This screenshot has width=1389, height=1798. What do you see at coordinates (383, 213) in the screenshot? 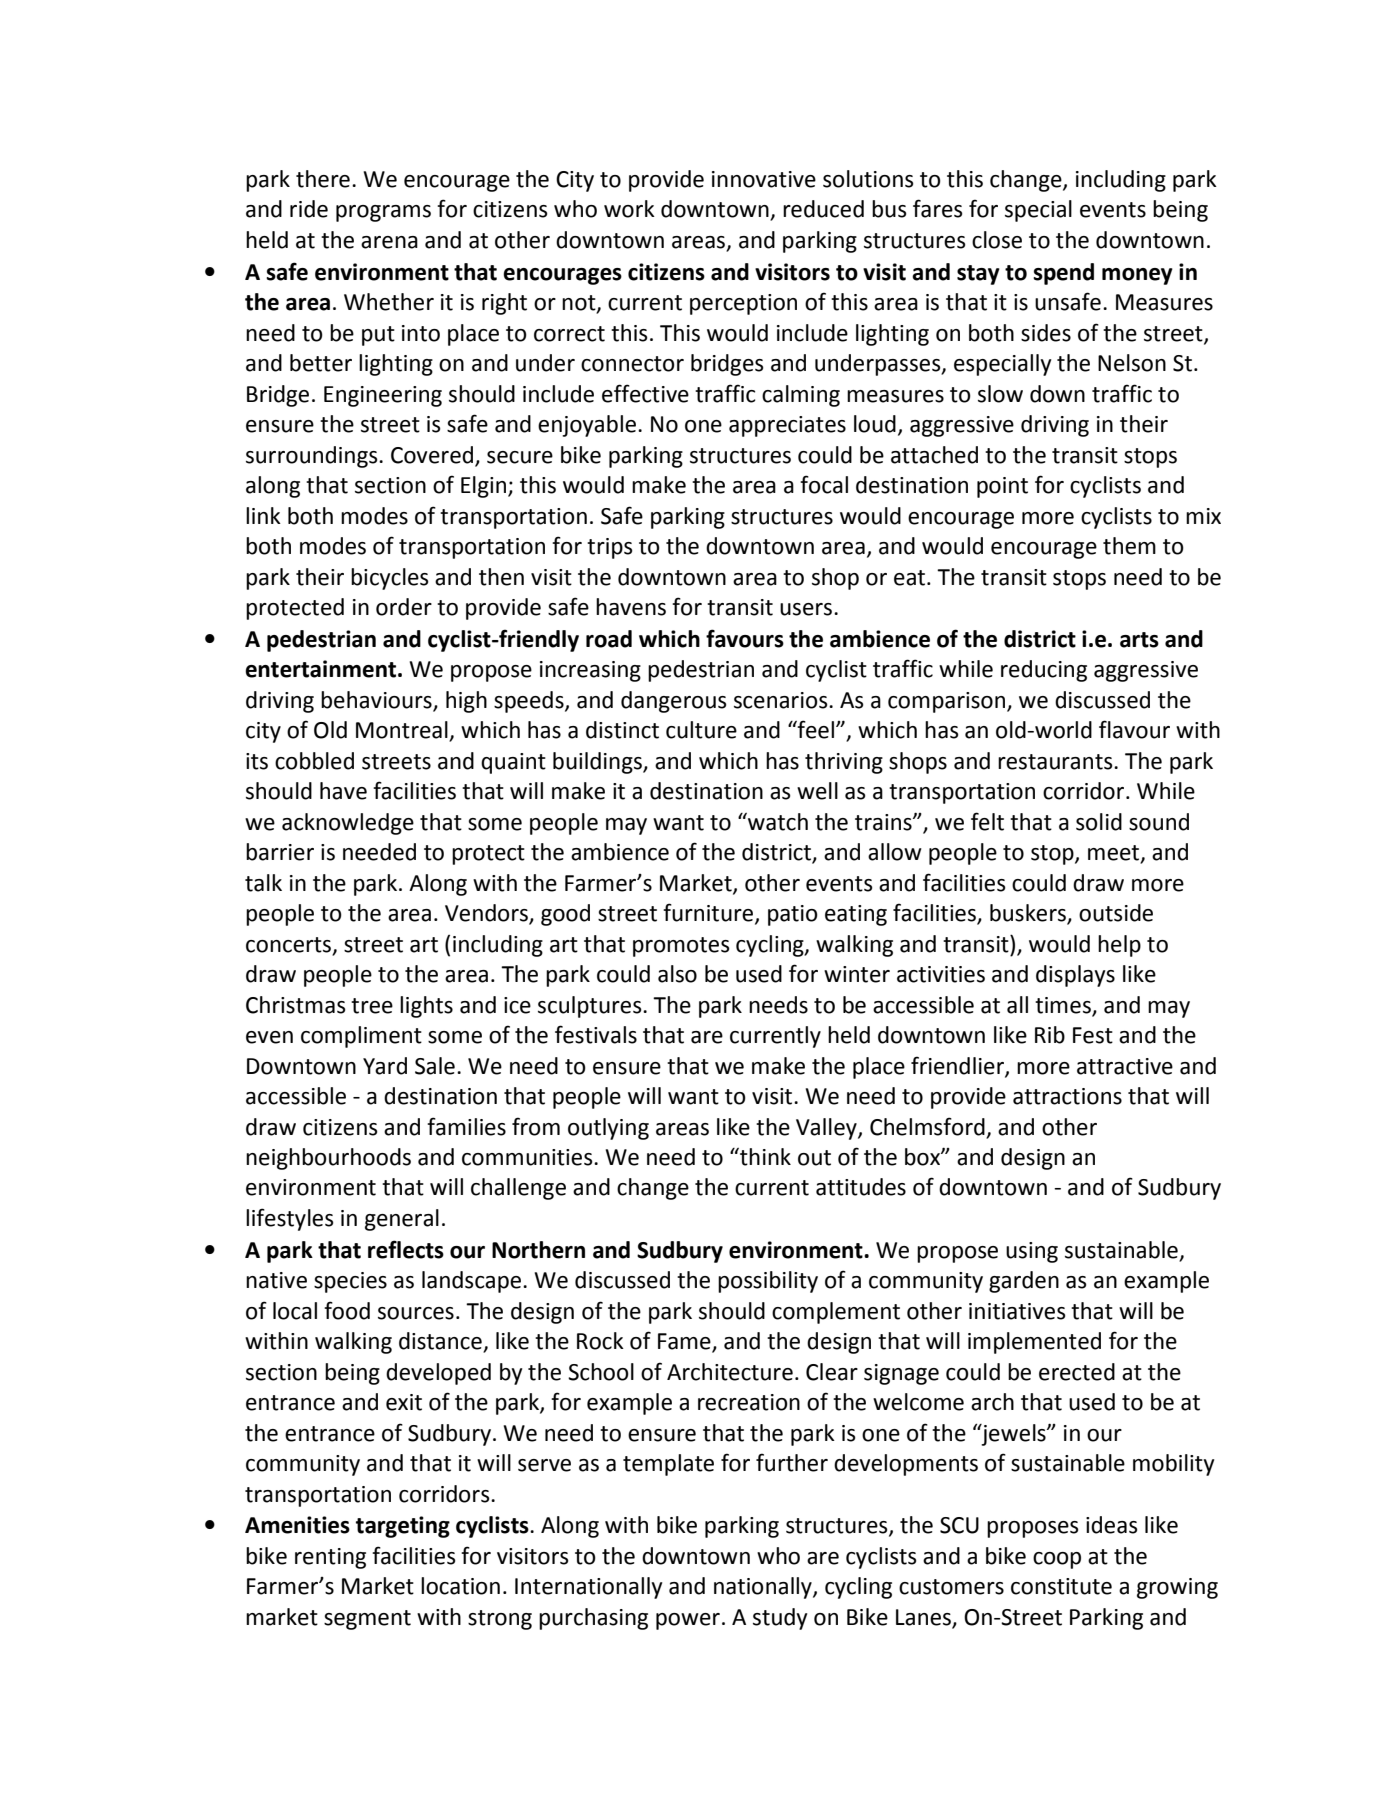
I see `programs` at bounding box center [383, 213].
